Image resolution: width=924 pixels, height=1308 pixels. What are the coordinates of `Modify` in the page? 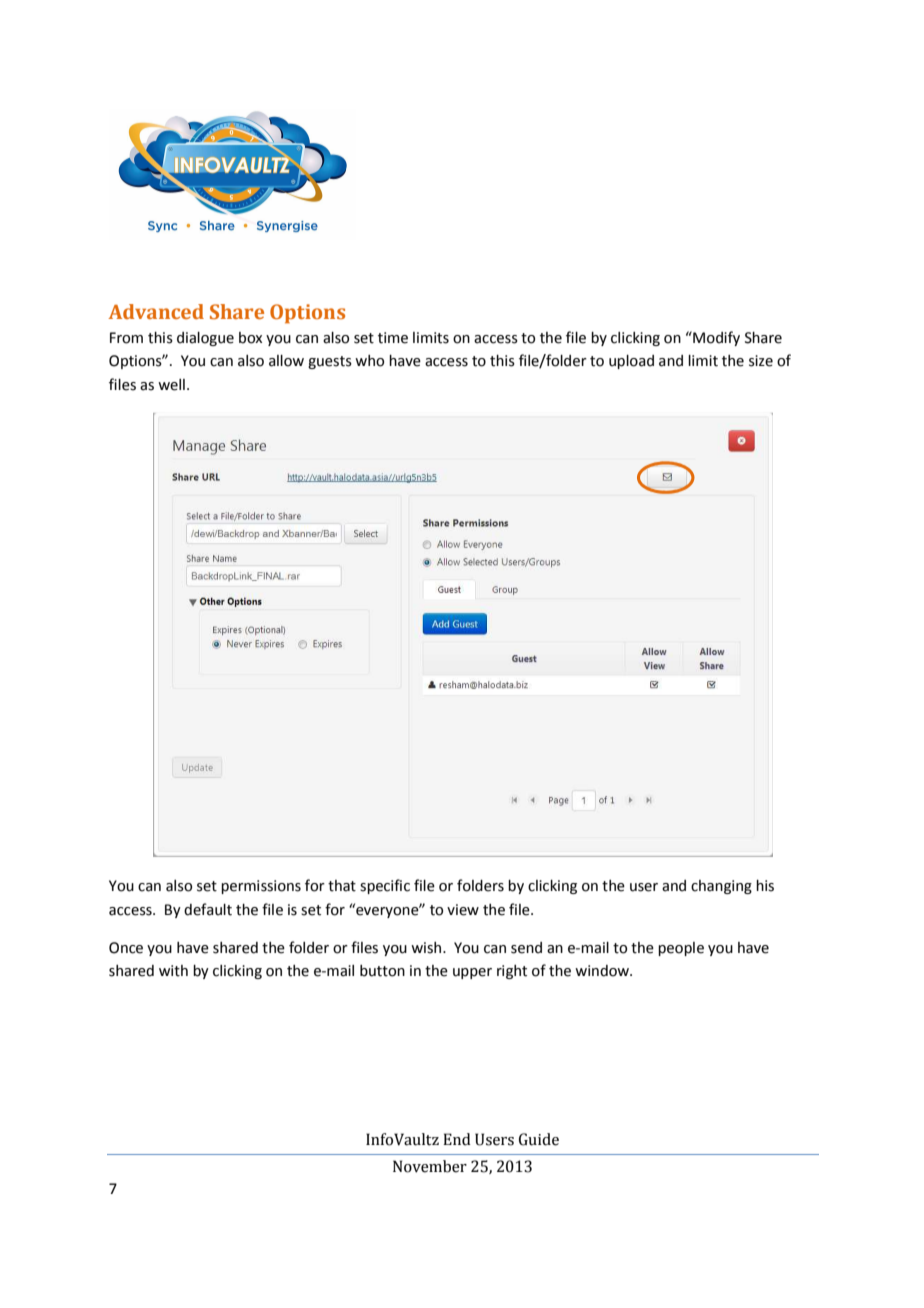 It's located at (715, 338).
